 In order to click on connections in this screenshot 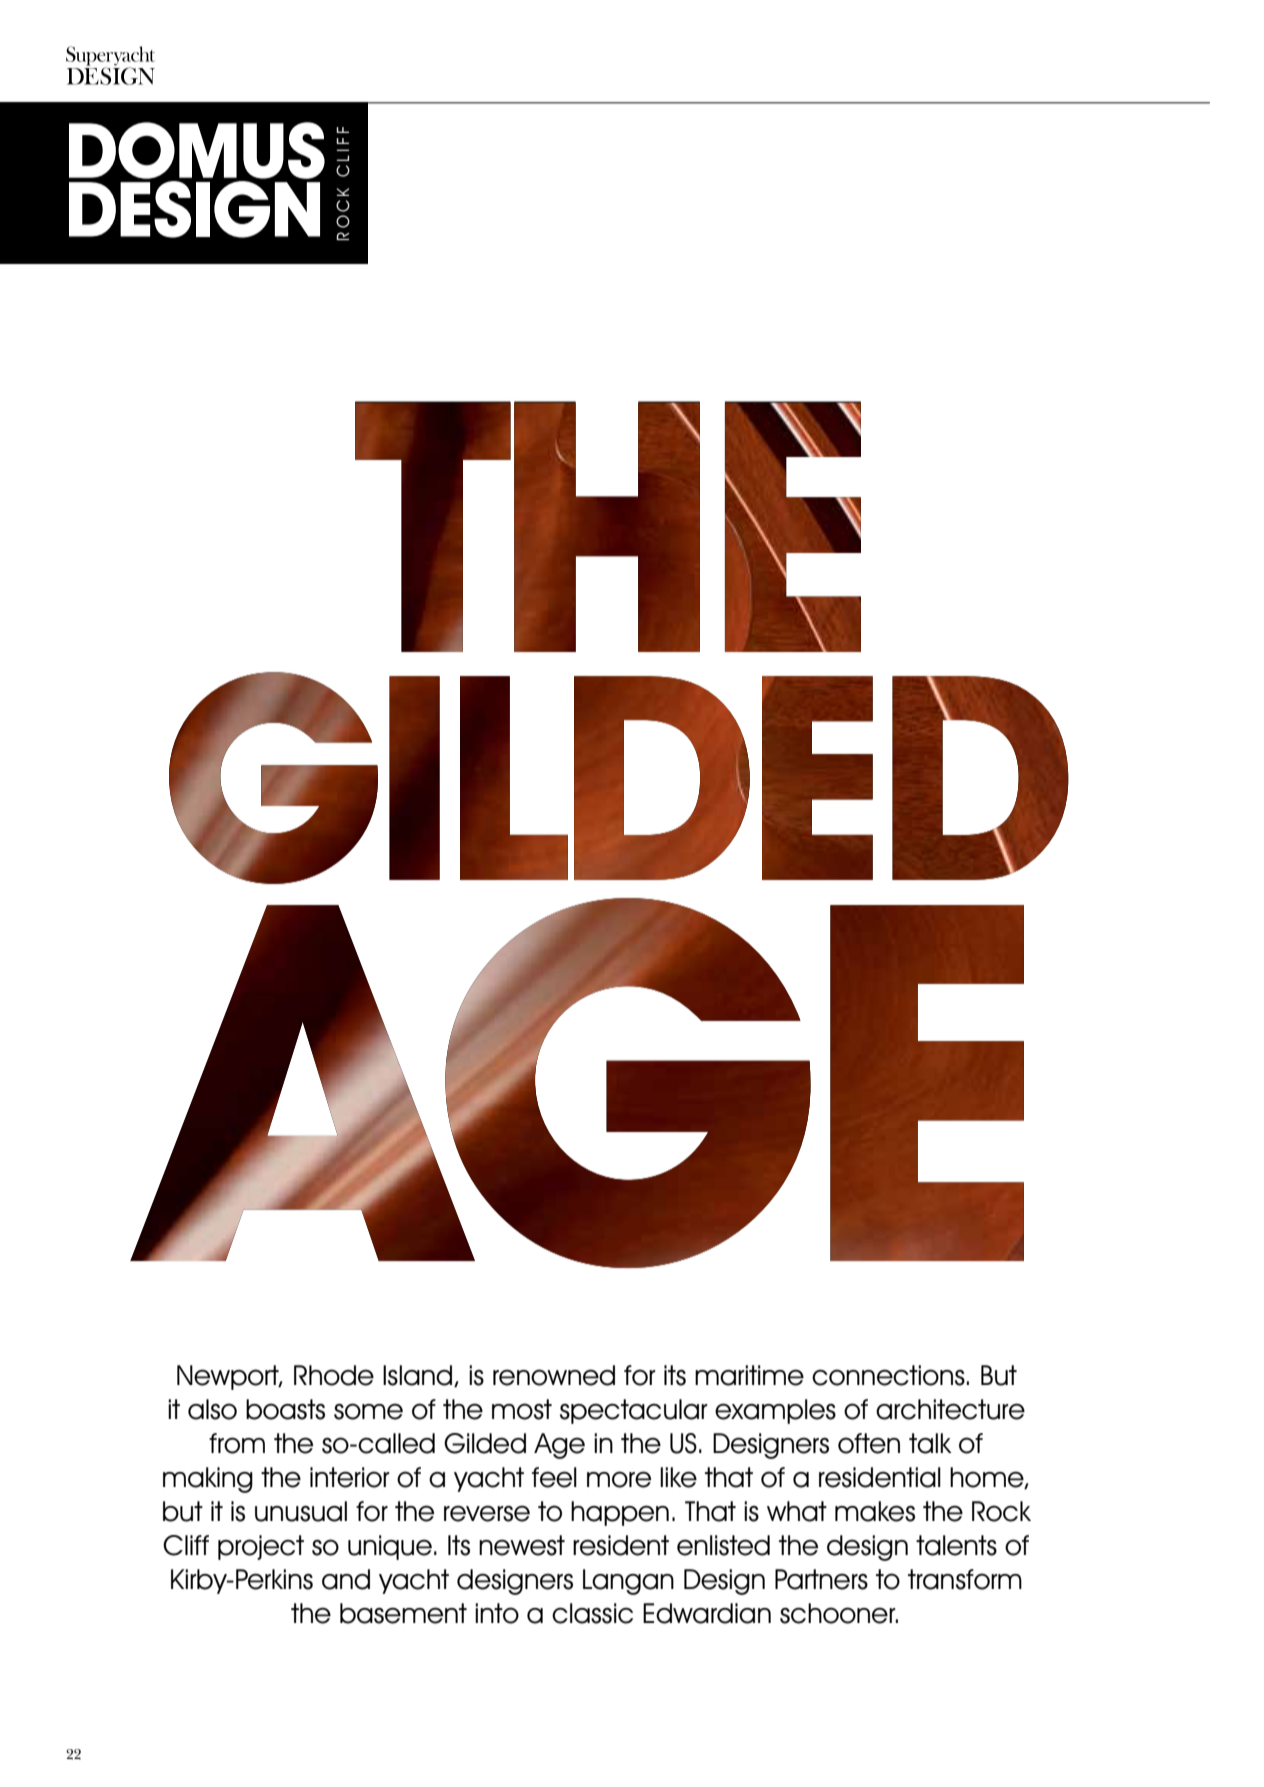, I will do `click(889, 1375)`.
